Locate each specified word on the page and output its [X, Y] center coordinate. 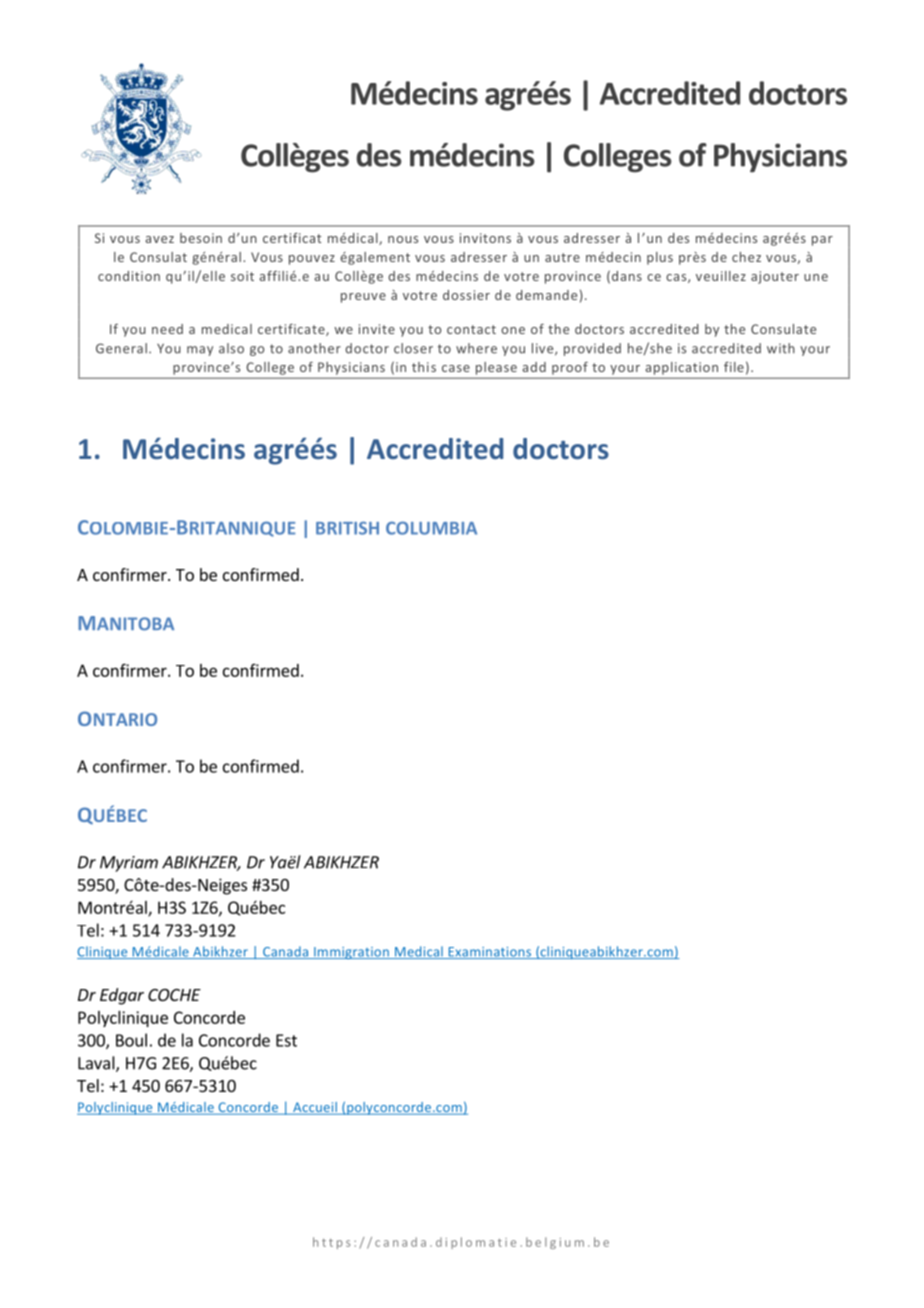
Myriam [129, 864]
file [734, 367]
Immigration [351, 953]
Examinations [490, 953]
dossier [466, 295]
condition [129, 276]
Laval [97, 1064]
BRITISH [347, 528]
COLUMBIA [431, 528]
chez [746, 257]
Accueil [315, 1108]
